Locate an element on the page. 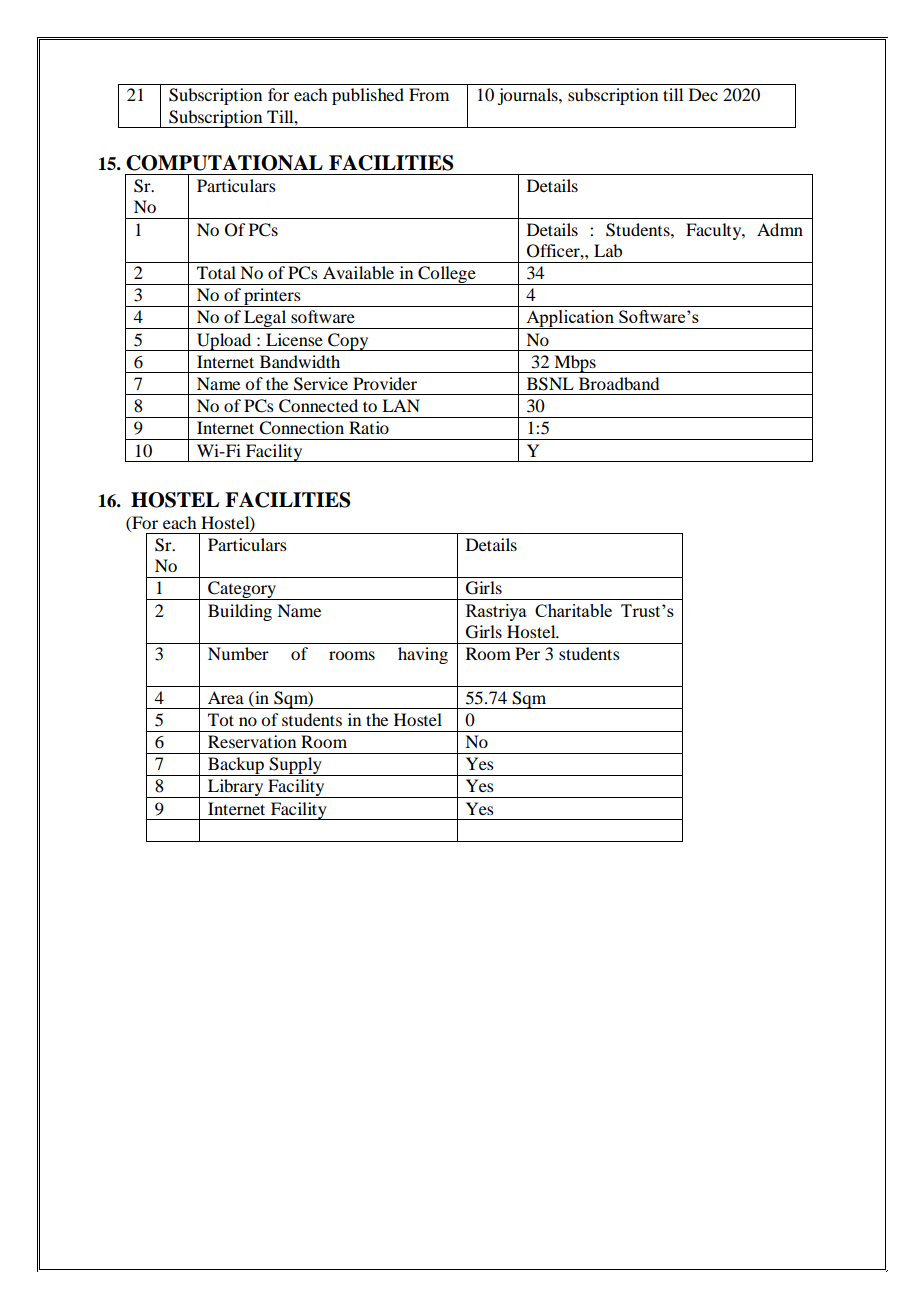  Supply is located at coordinates (296, 766).
